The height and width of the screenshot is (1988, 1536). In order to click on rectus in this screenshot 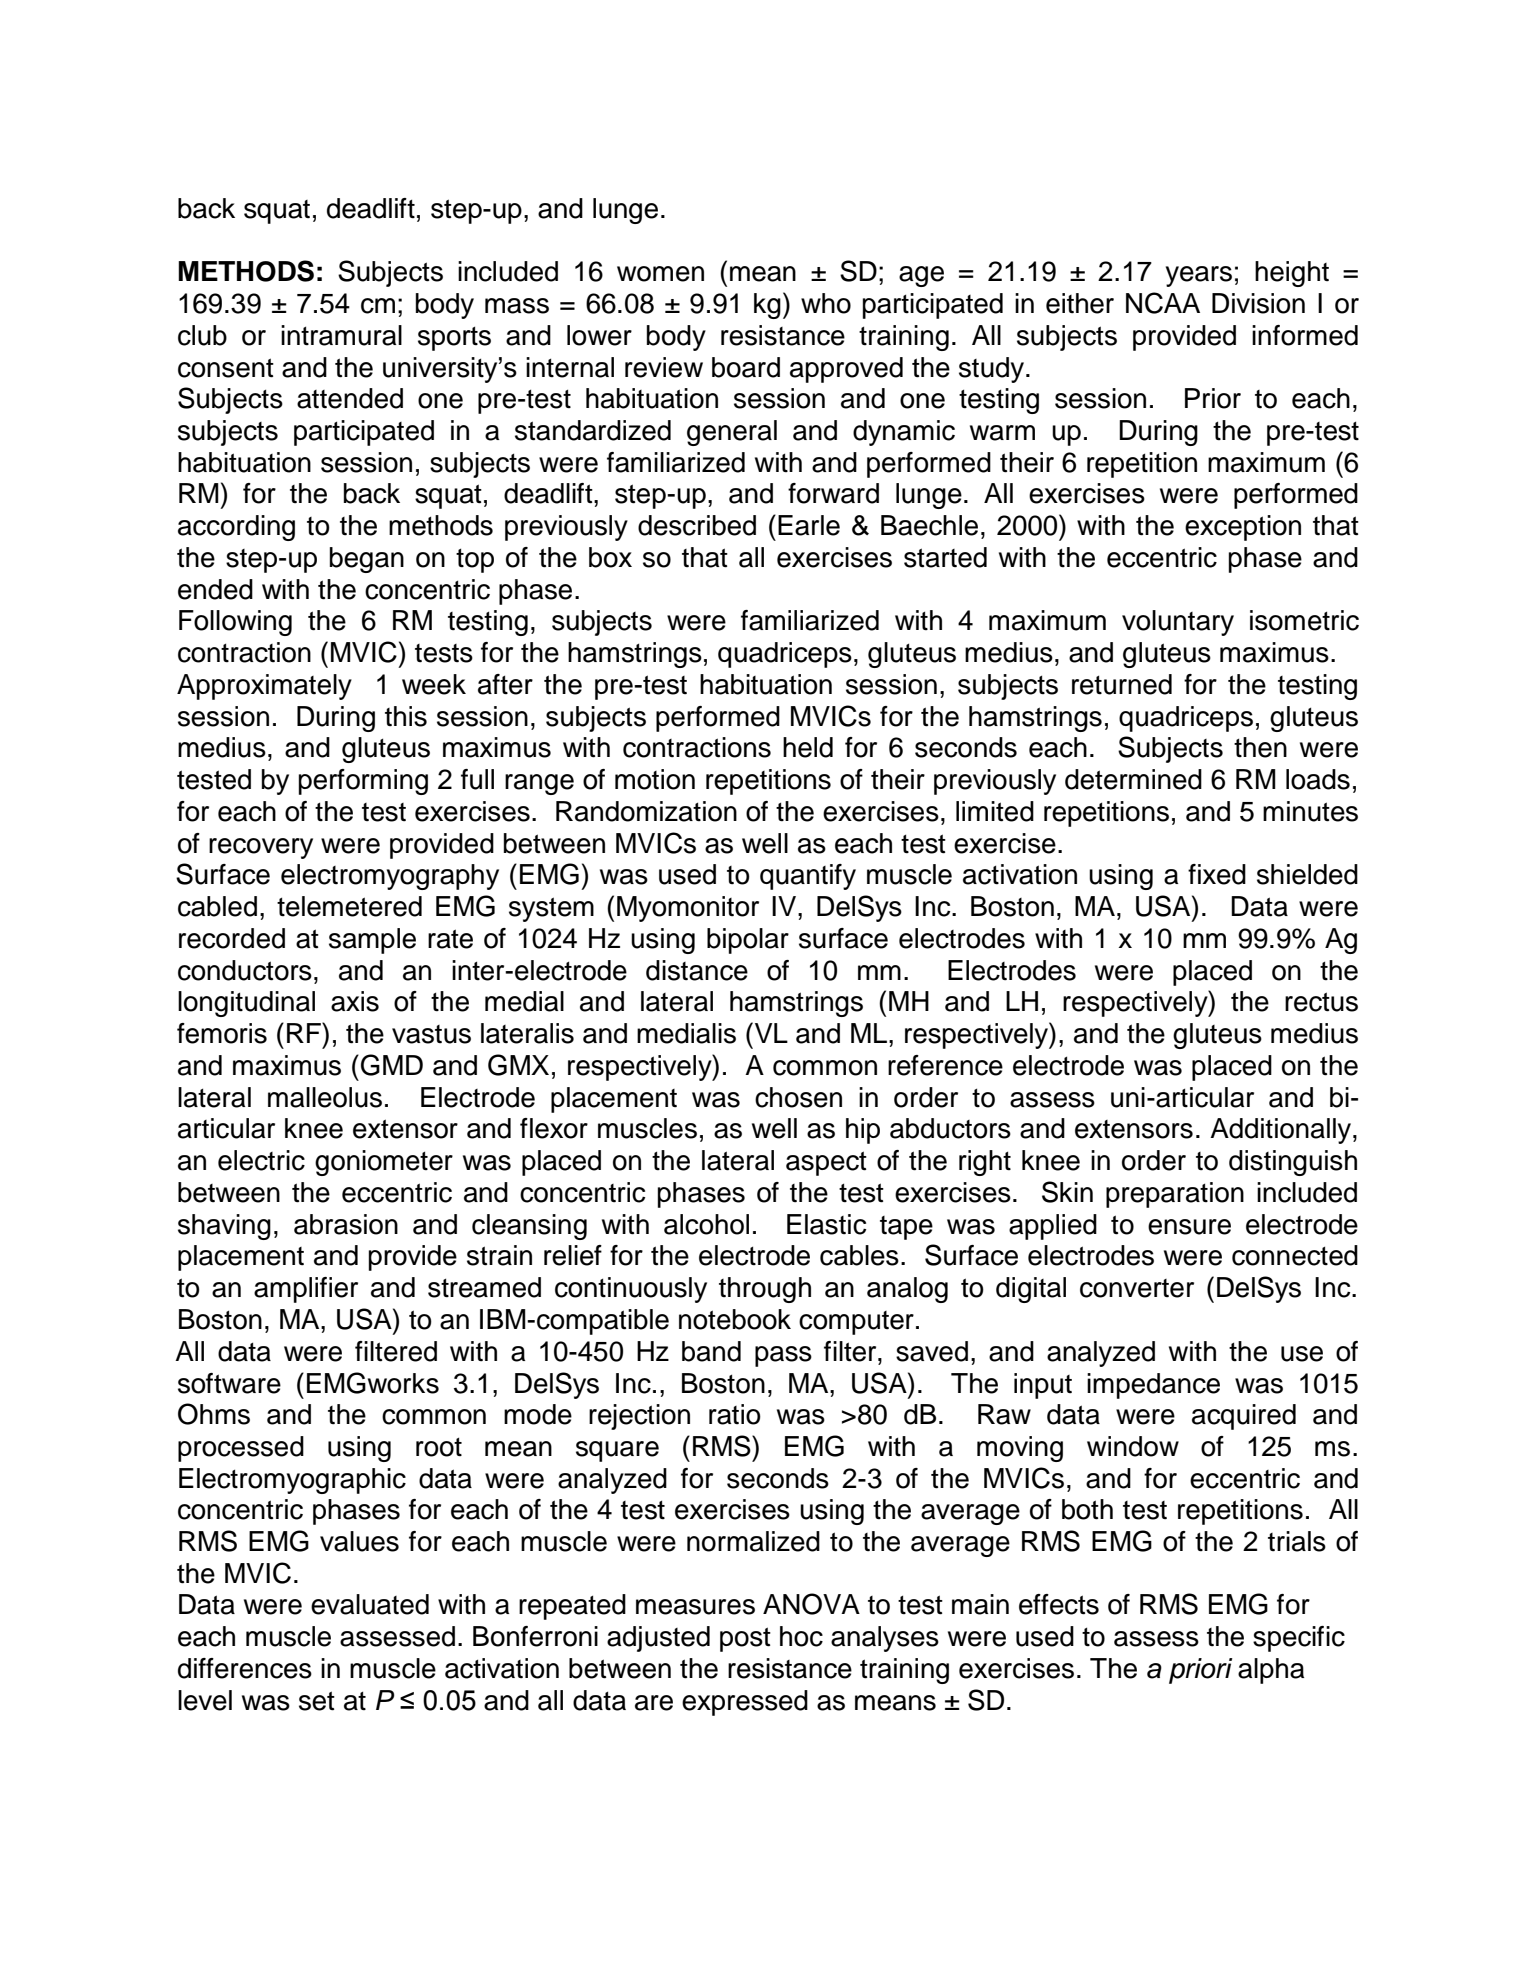, I will do `click(1321, 1002)`.
